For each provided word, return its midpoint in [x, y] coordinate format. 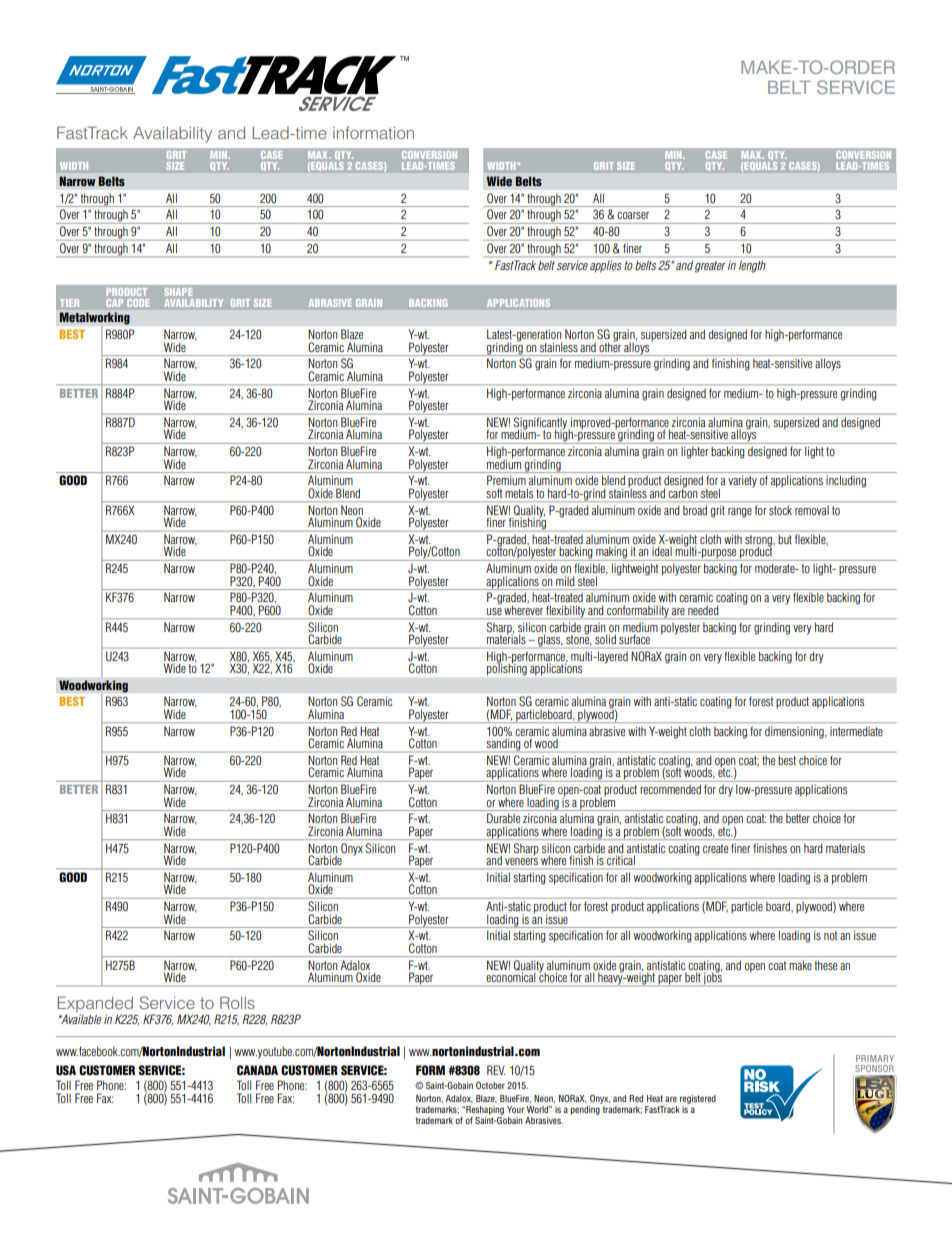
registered [698, 1099]
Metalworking [95, 318]
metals [519, 493]
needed [703, 610]
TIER [69, 303]
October [490, 1085]
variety [742, 481]
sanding [504, 745]
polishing [507, 669]
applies [606, 266]
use [494, 611]
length [752, 267]
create [715, 848]
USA [66, 1070]
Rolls [237, 1002]
